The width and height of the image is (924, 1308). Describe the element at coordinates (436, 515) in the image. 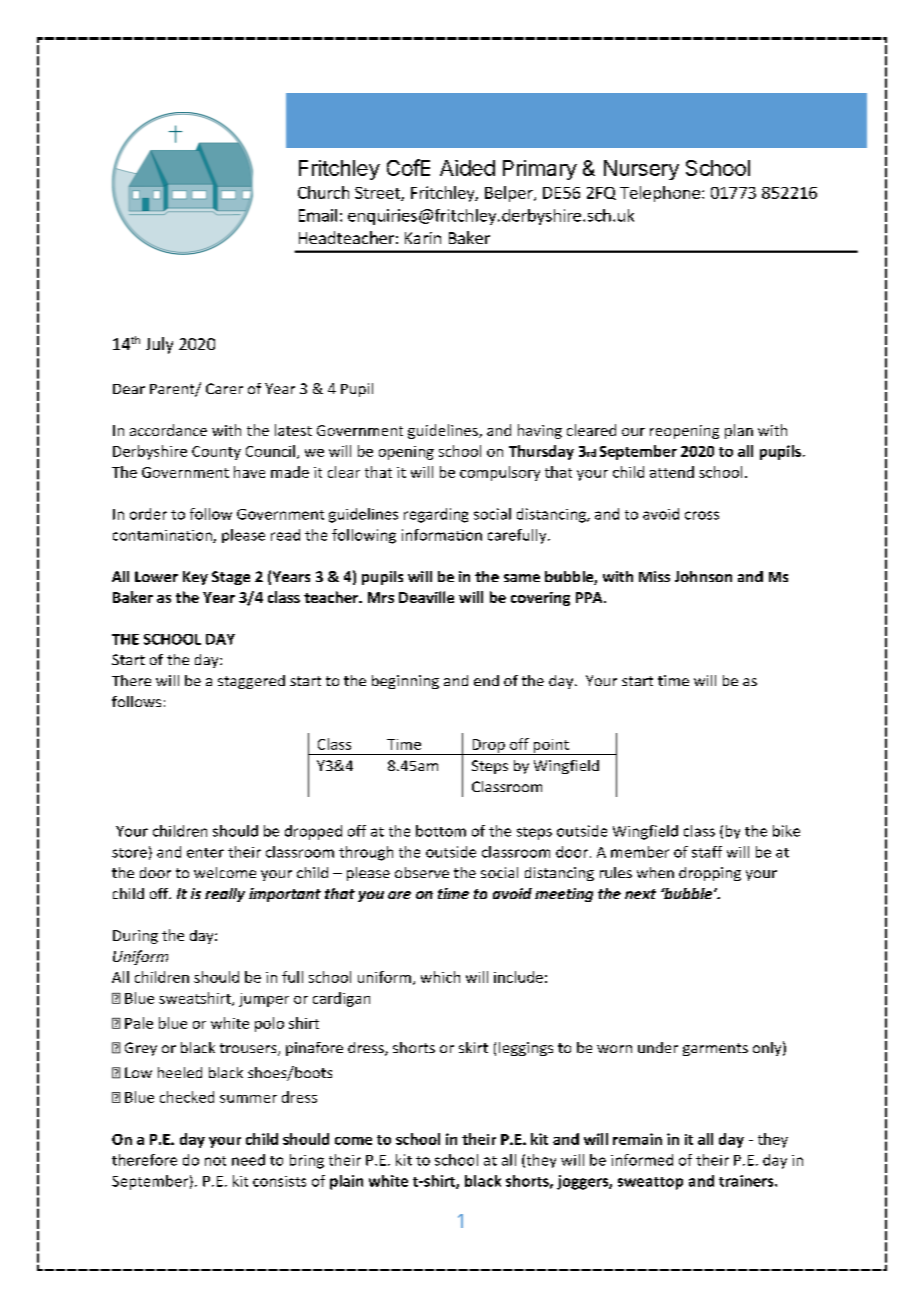

I see `regarding` at that location.
